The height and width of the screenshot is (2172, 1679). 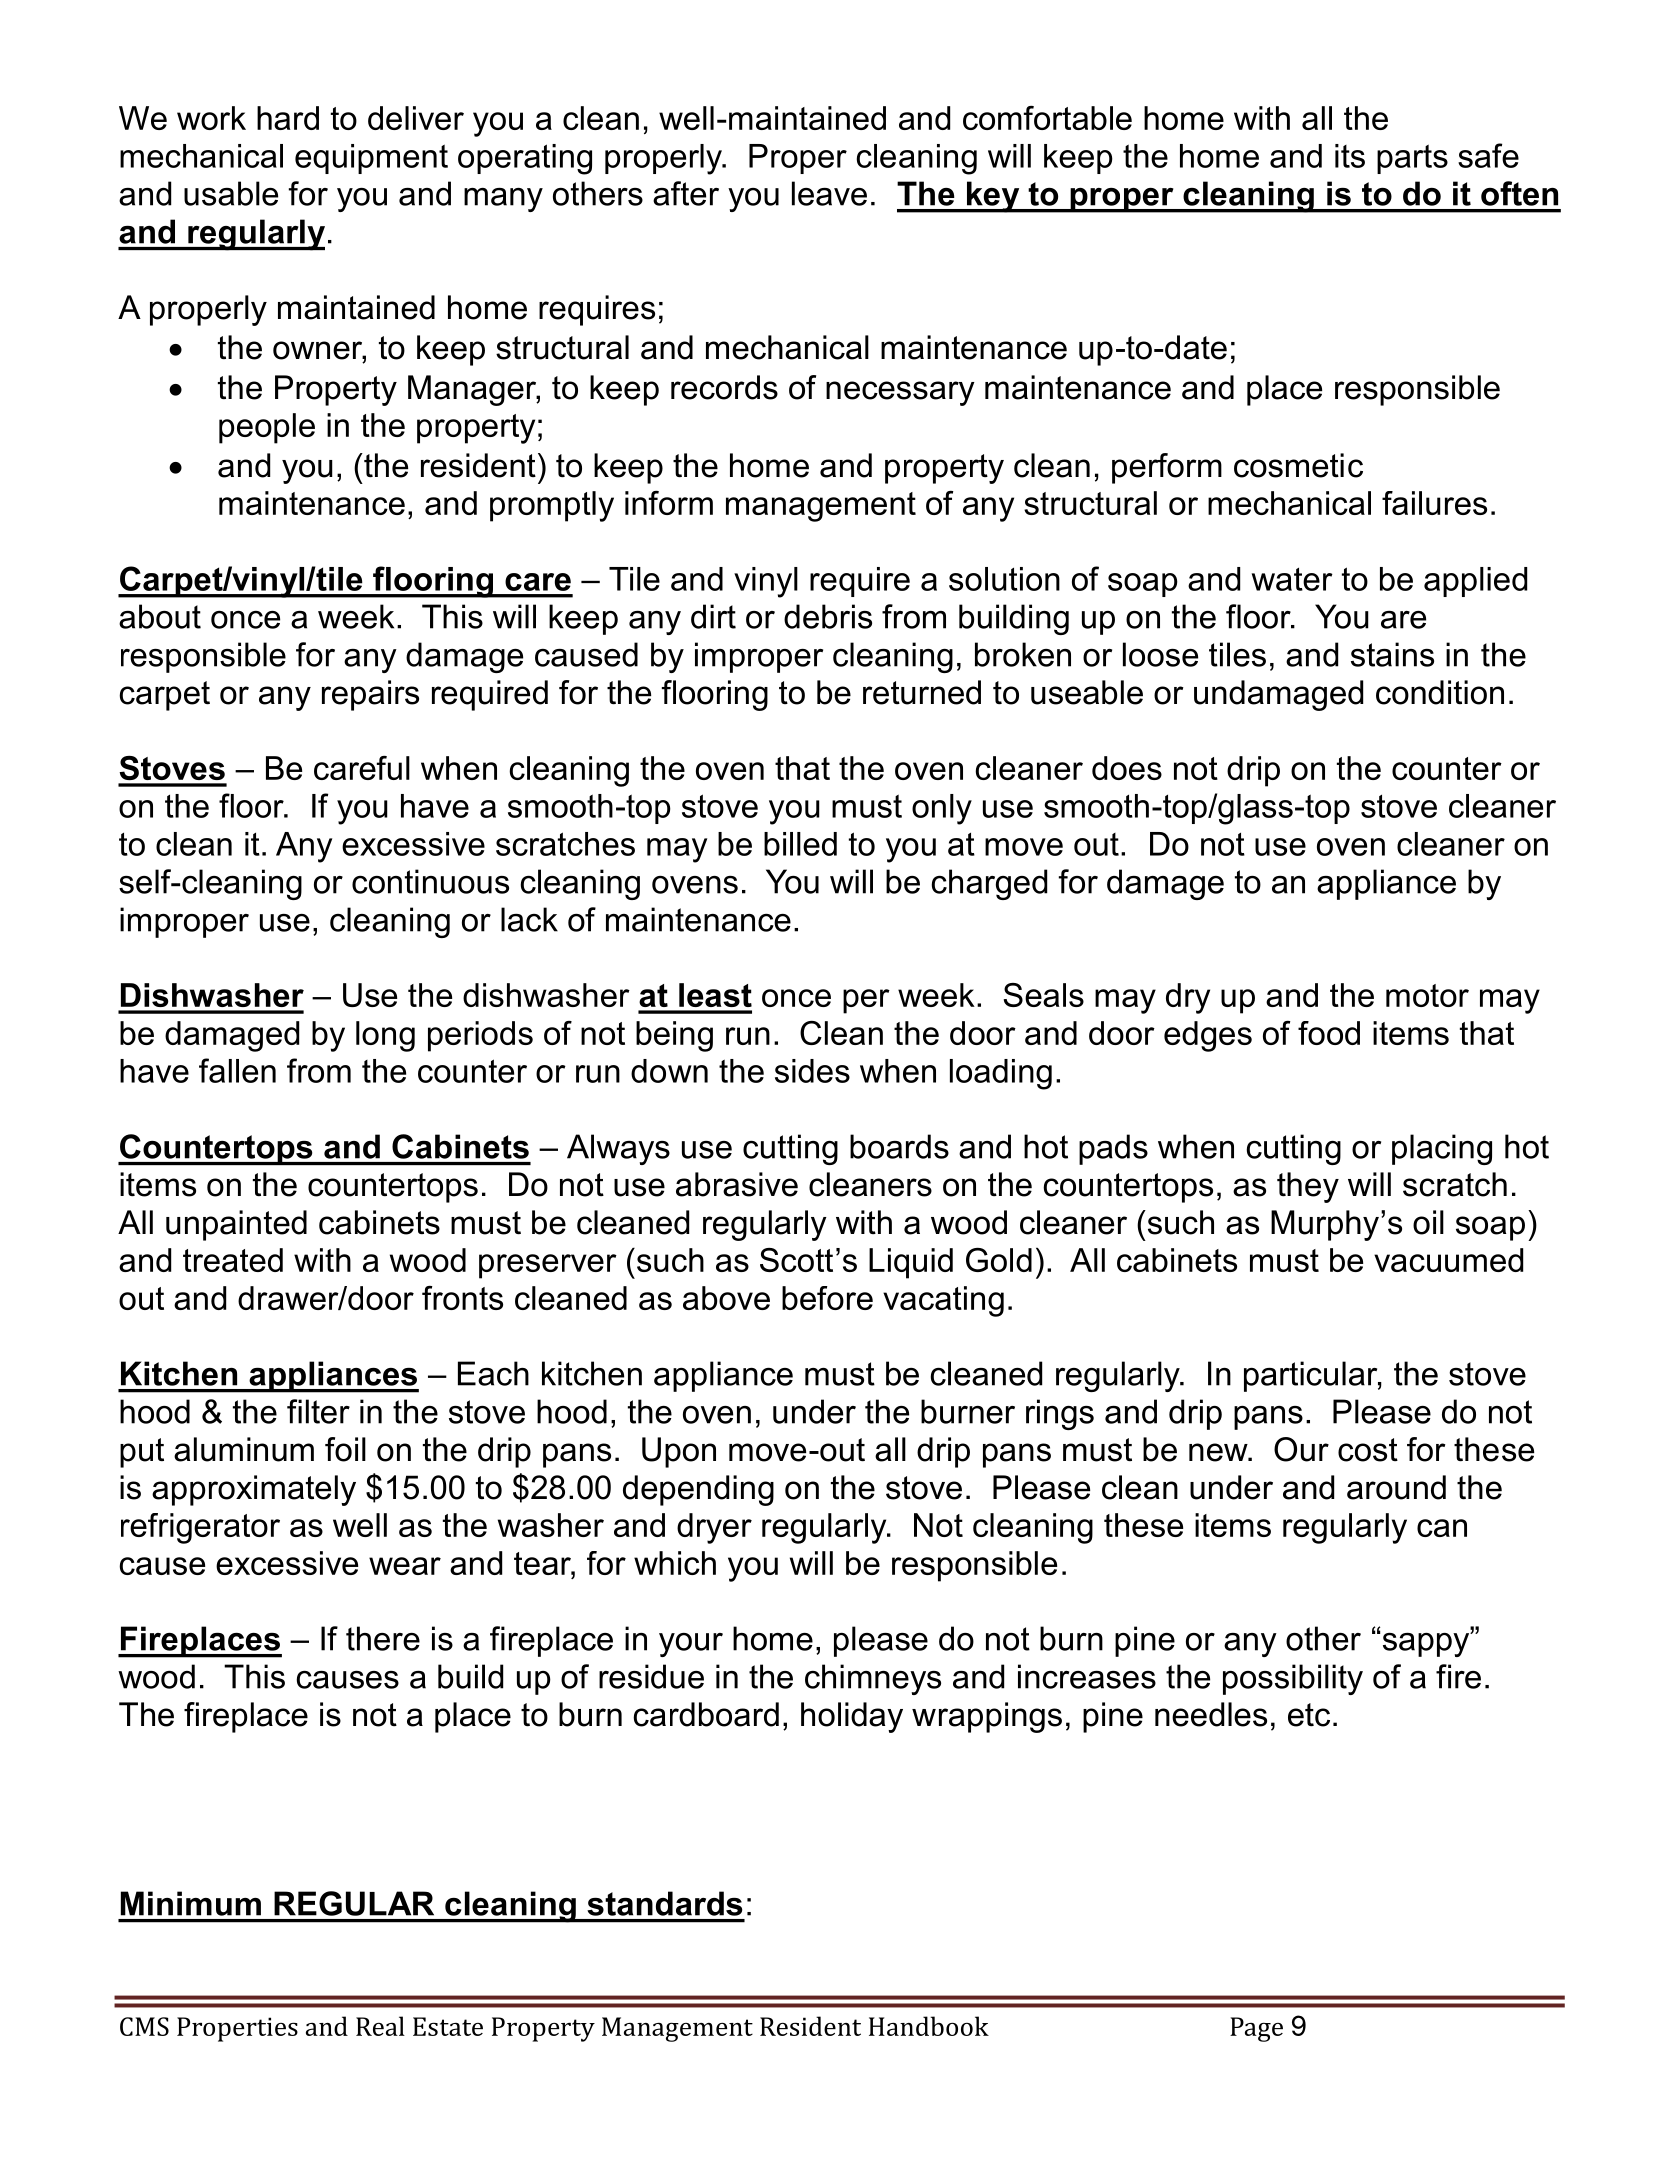 What do you see at coordinates (380, 2026) in the screenshot?
I see `Real` at bounding box center [380, 2026].
